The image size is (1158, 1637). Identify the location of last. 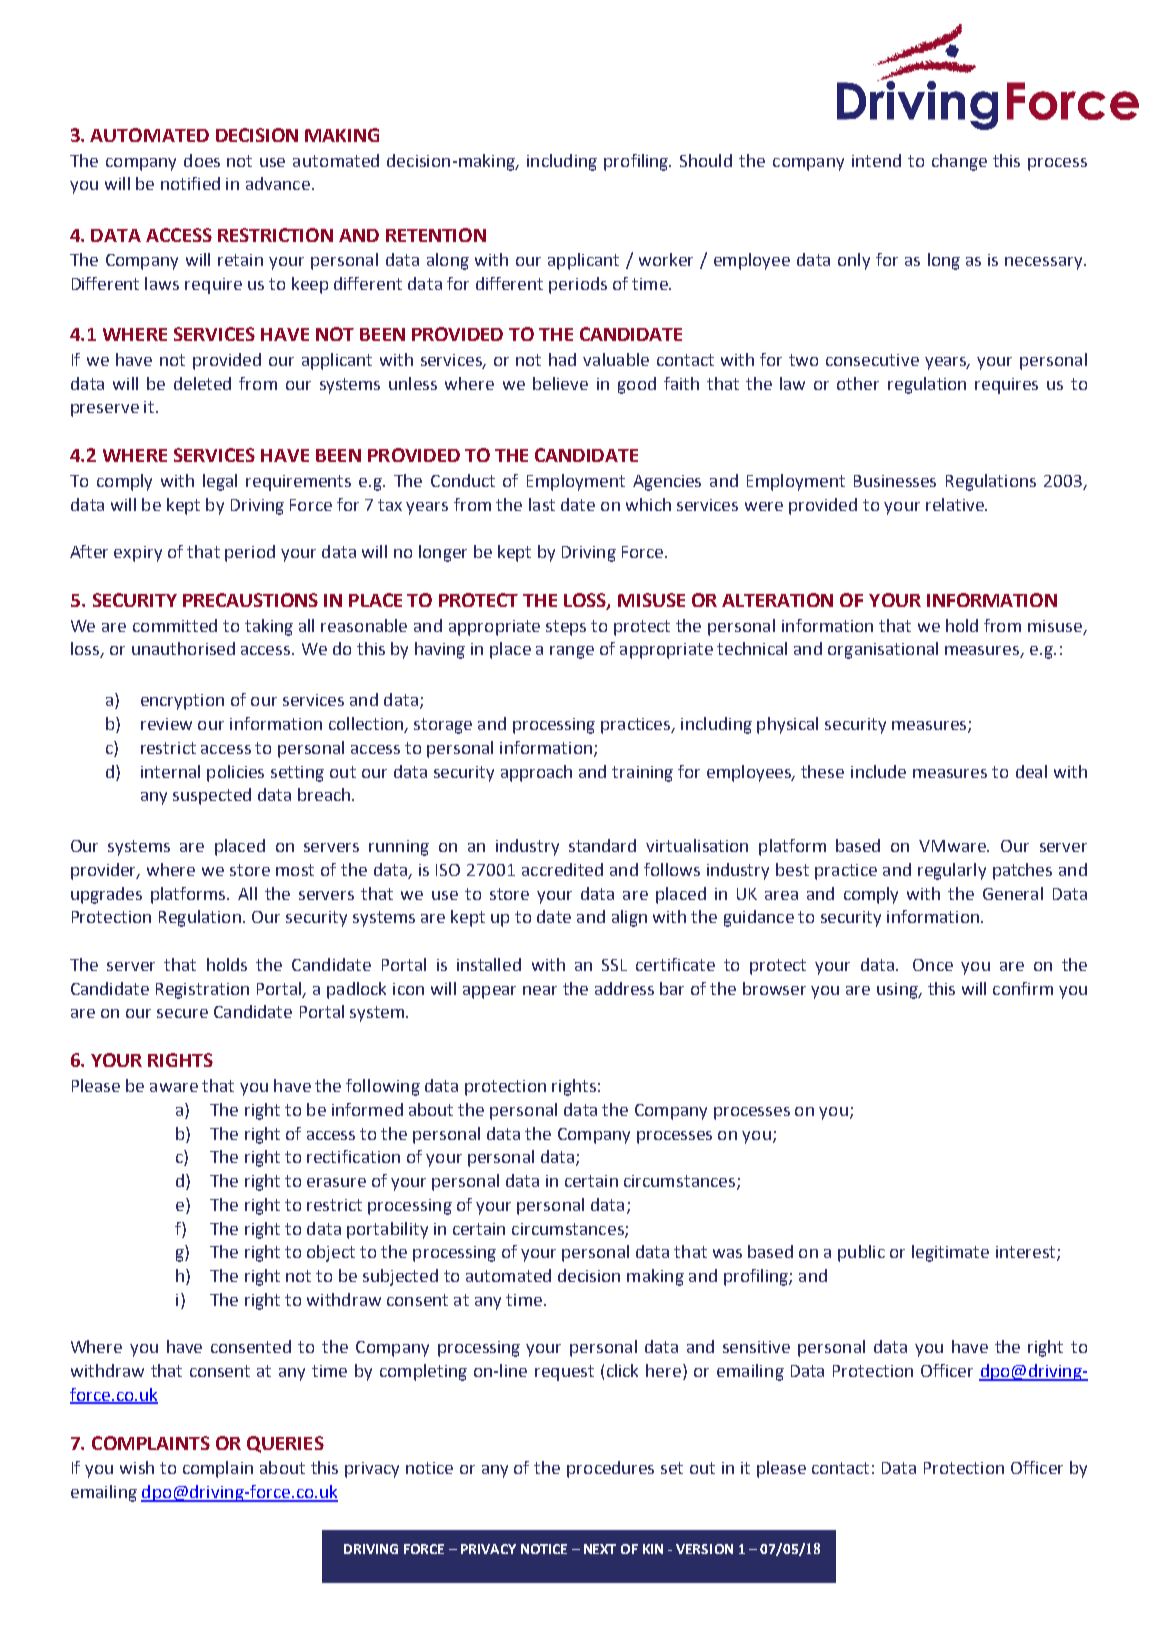
(542, 504).
